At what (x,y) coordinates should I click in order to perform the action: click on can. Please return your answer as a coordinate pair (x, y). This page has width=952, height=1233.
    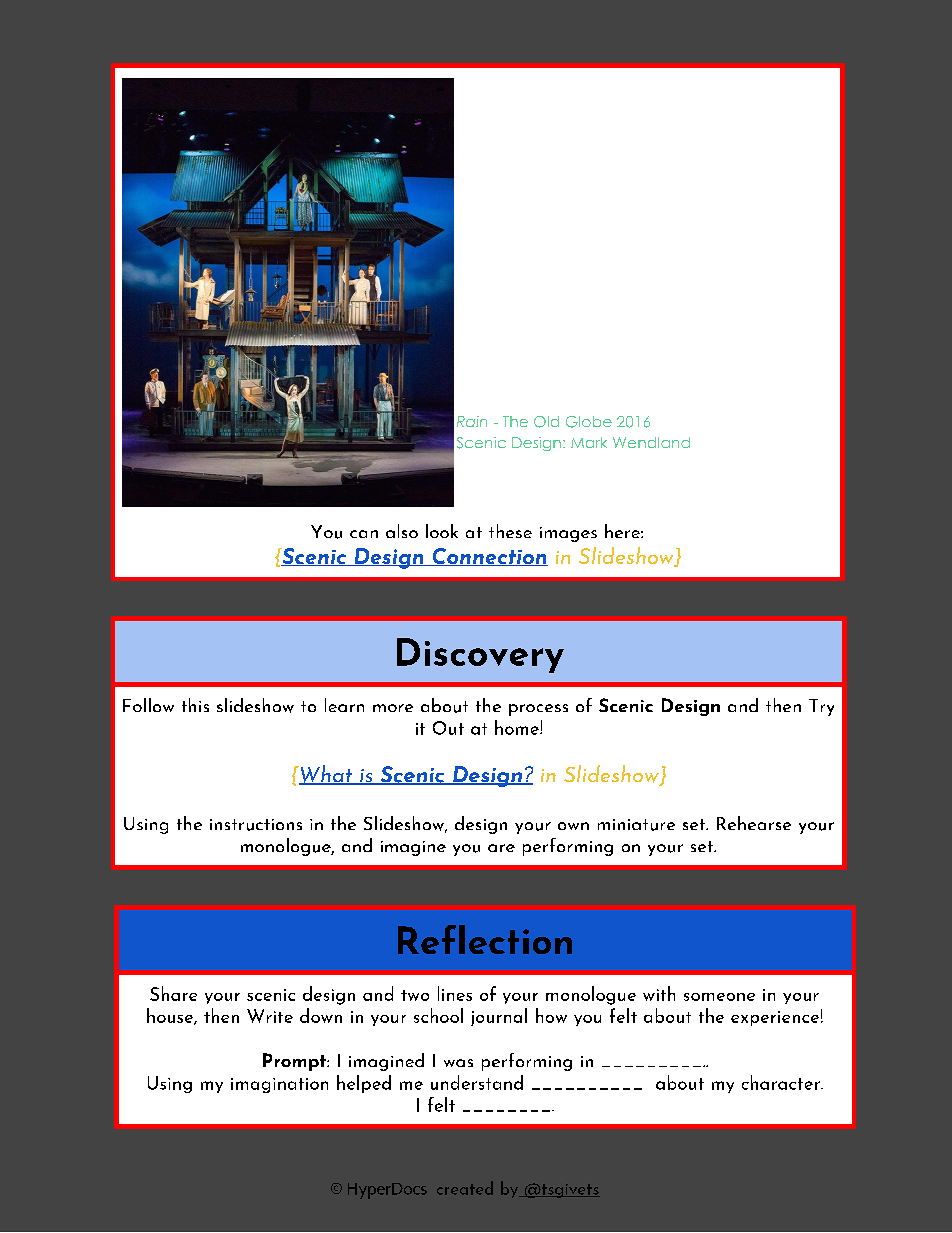
    Looking at the image, I should click on (364, 534).
